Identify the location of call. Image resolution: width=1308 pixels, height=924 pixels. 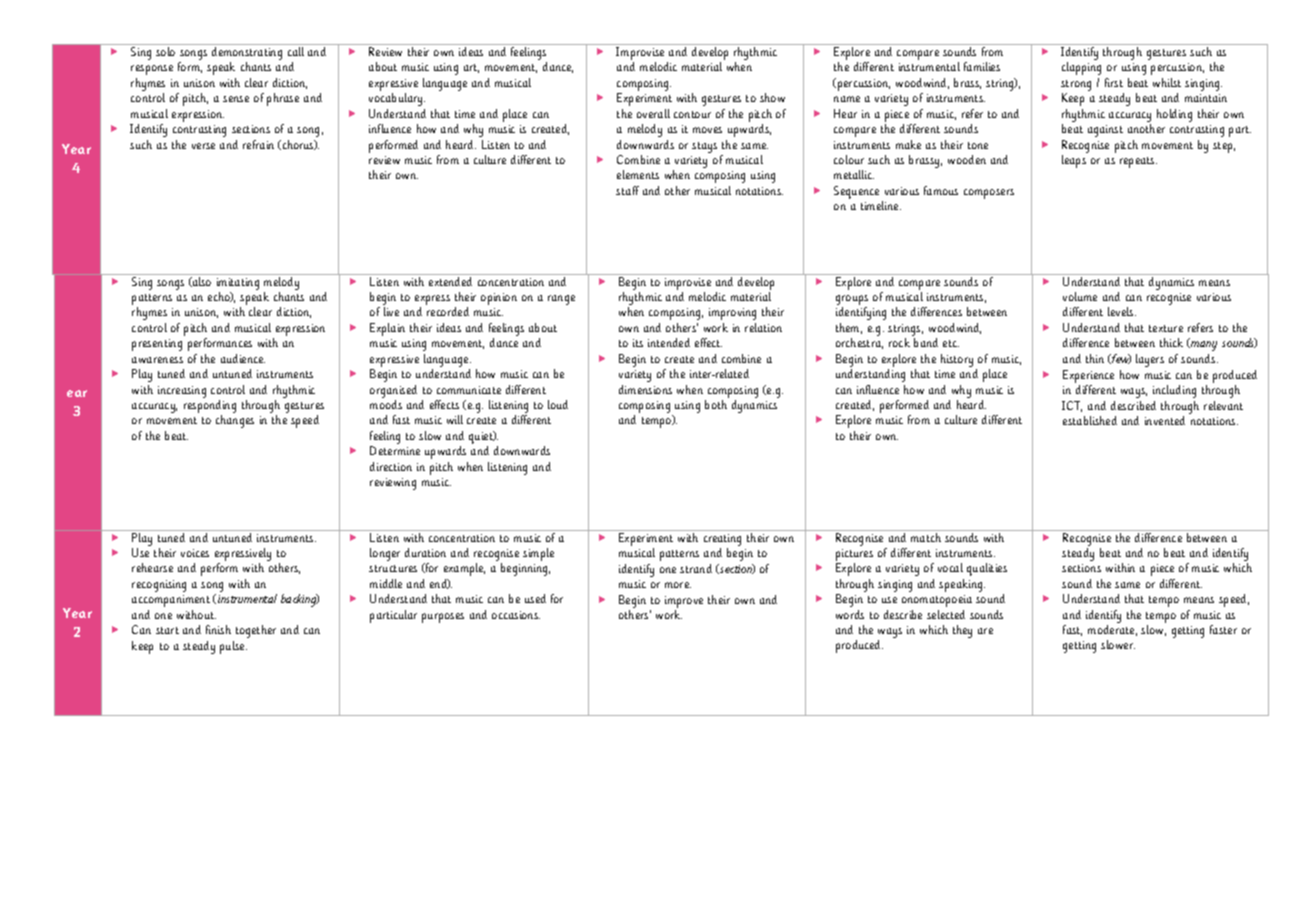
(296, 51).
